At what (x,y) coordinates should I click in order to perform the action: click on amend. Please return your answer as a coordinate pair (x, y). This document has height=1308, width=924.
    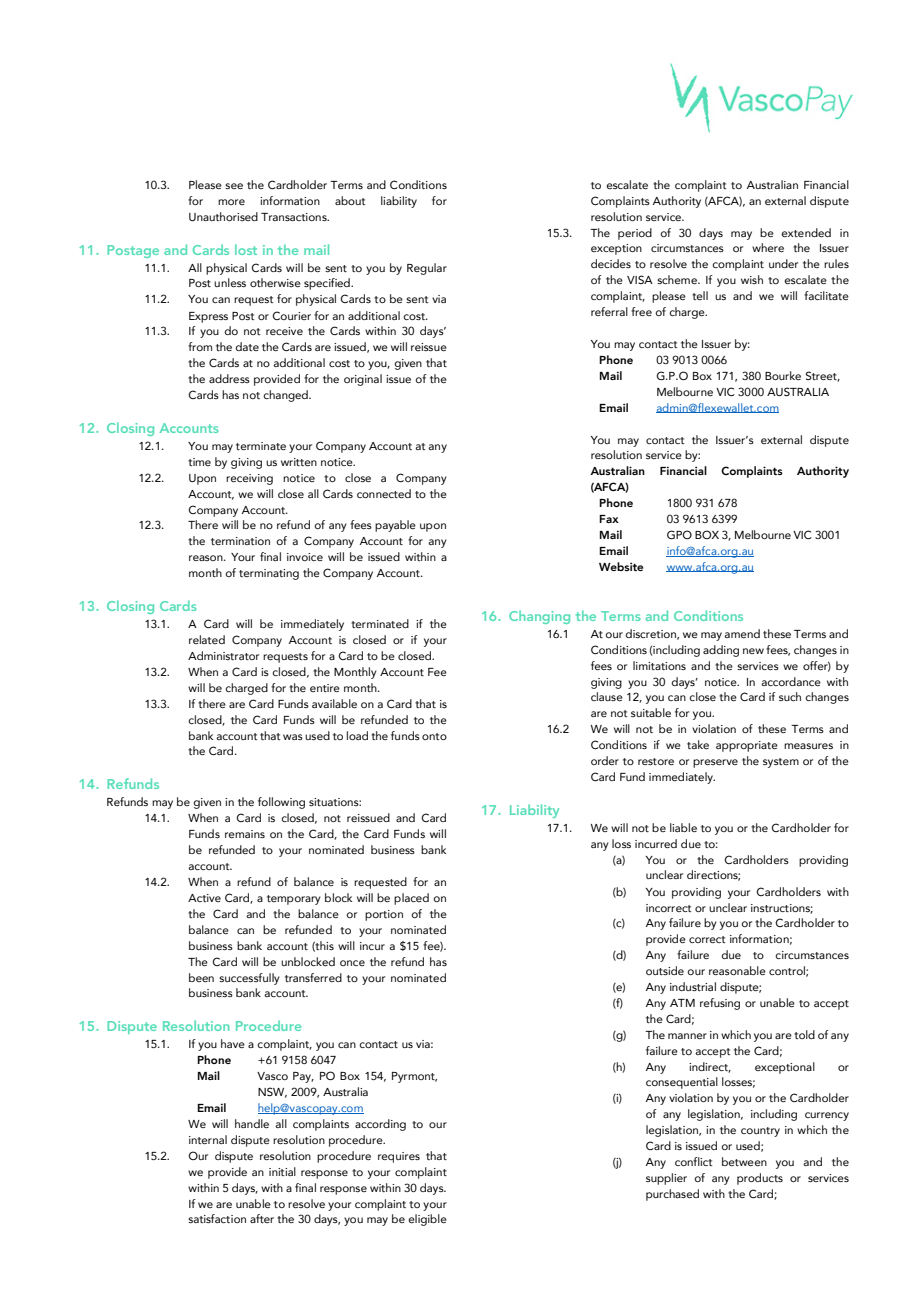
    Looking at the image, I should click on (742, 633).
